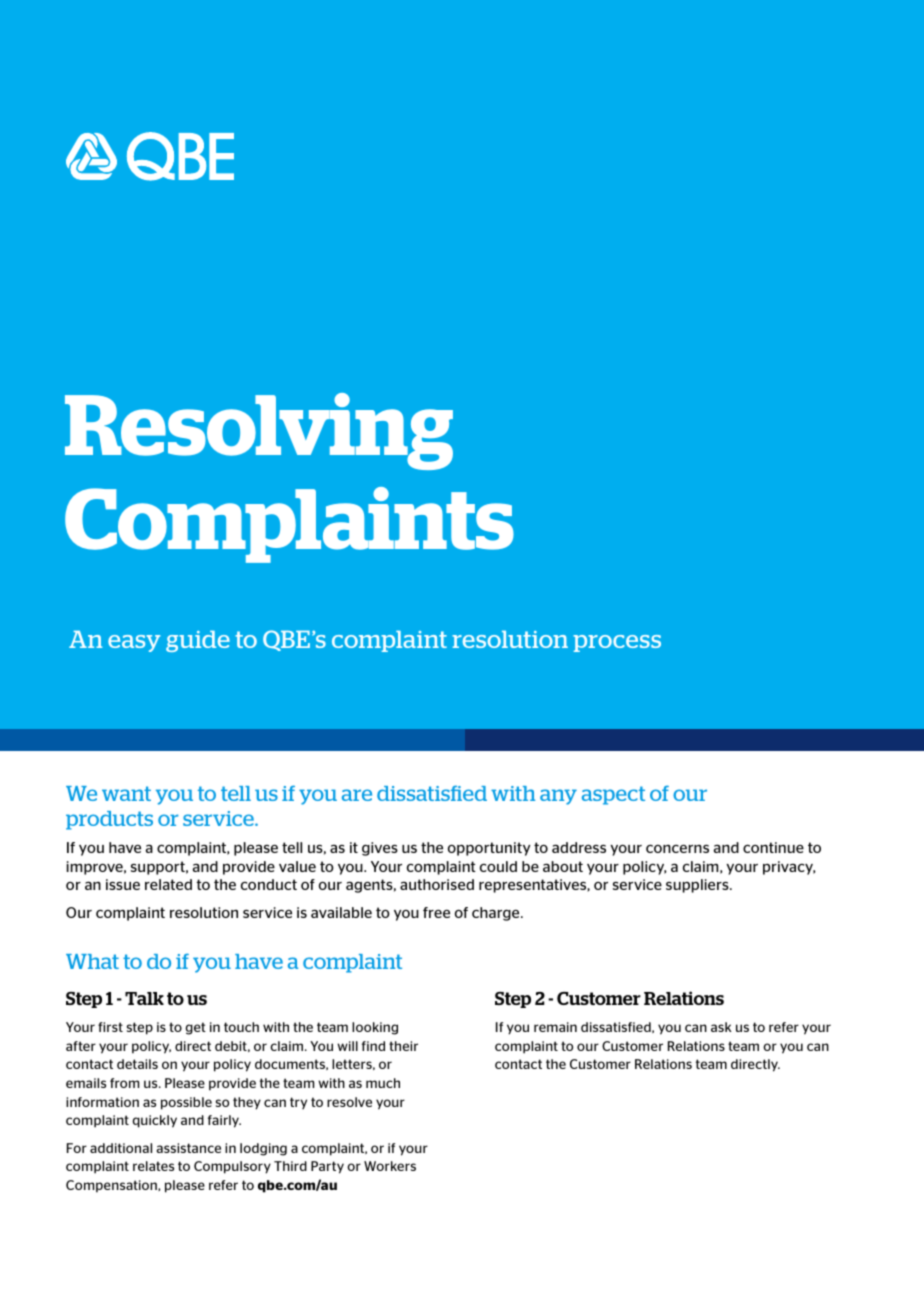 This image has height=1308, width=924. Describe the element at coordinates (259, 431) in the image. I see `Resolving` at that location.
